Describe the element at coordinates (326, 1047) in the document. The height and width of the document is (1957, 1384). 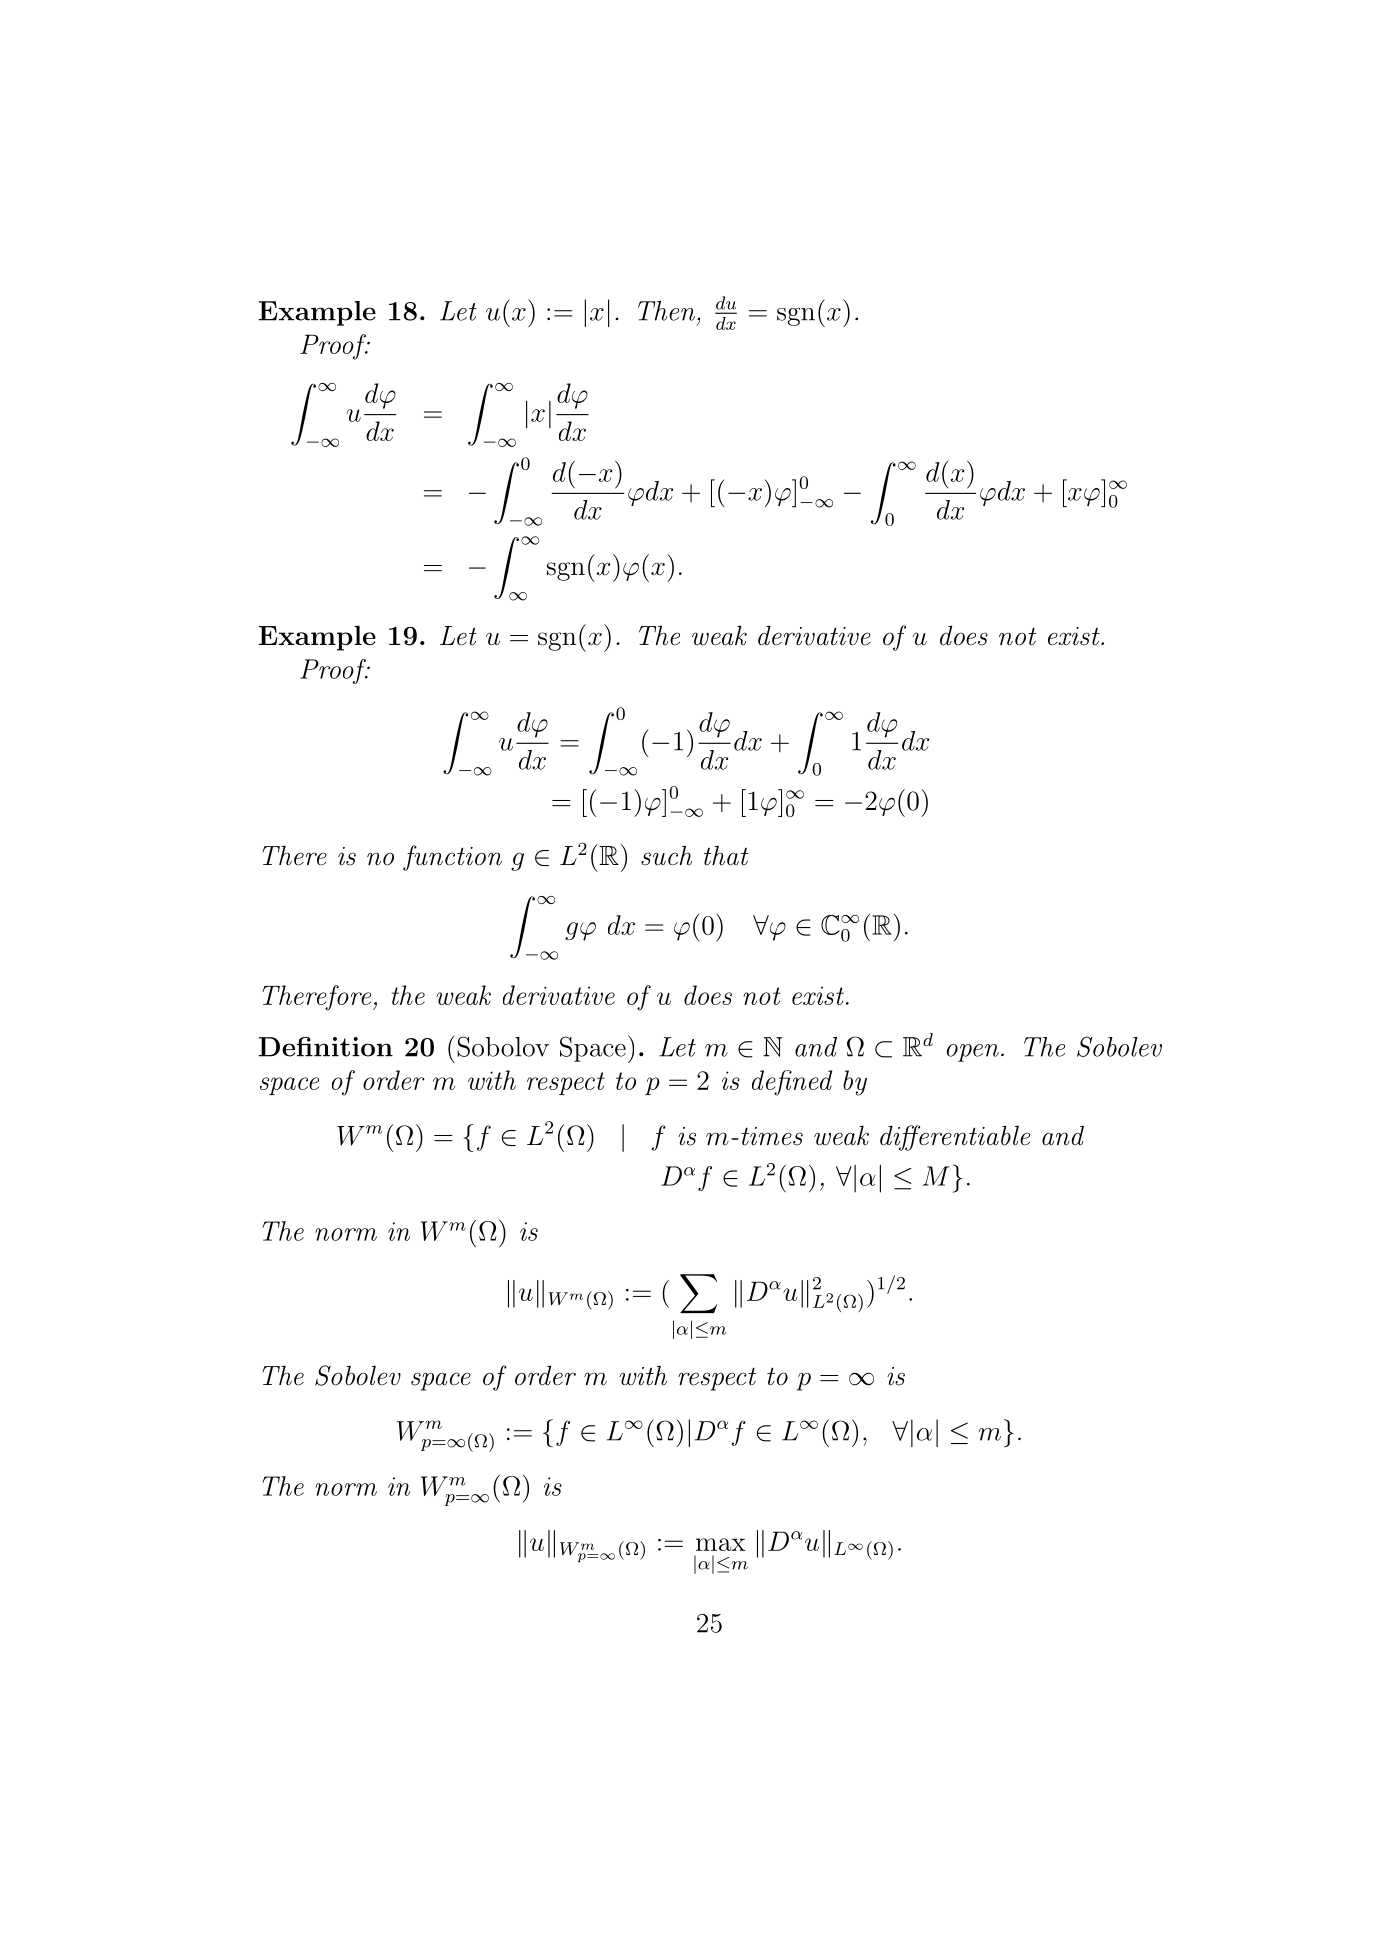
I see `Definition` at that location.
